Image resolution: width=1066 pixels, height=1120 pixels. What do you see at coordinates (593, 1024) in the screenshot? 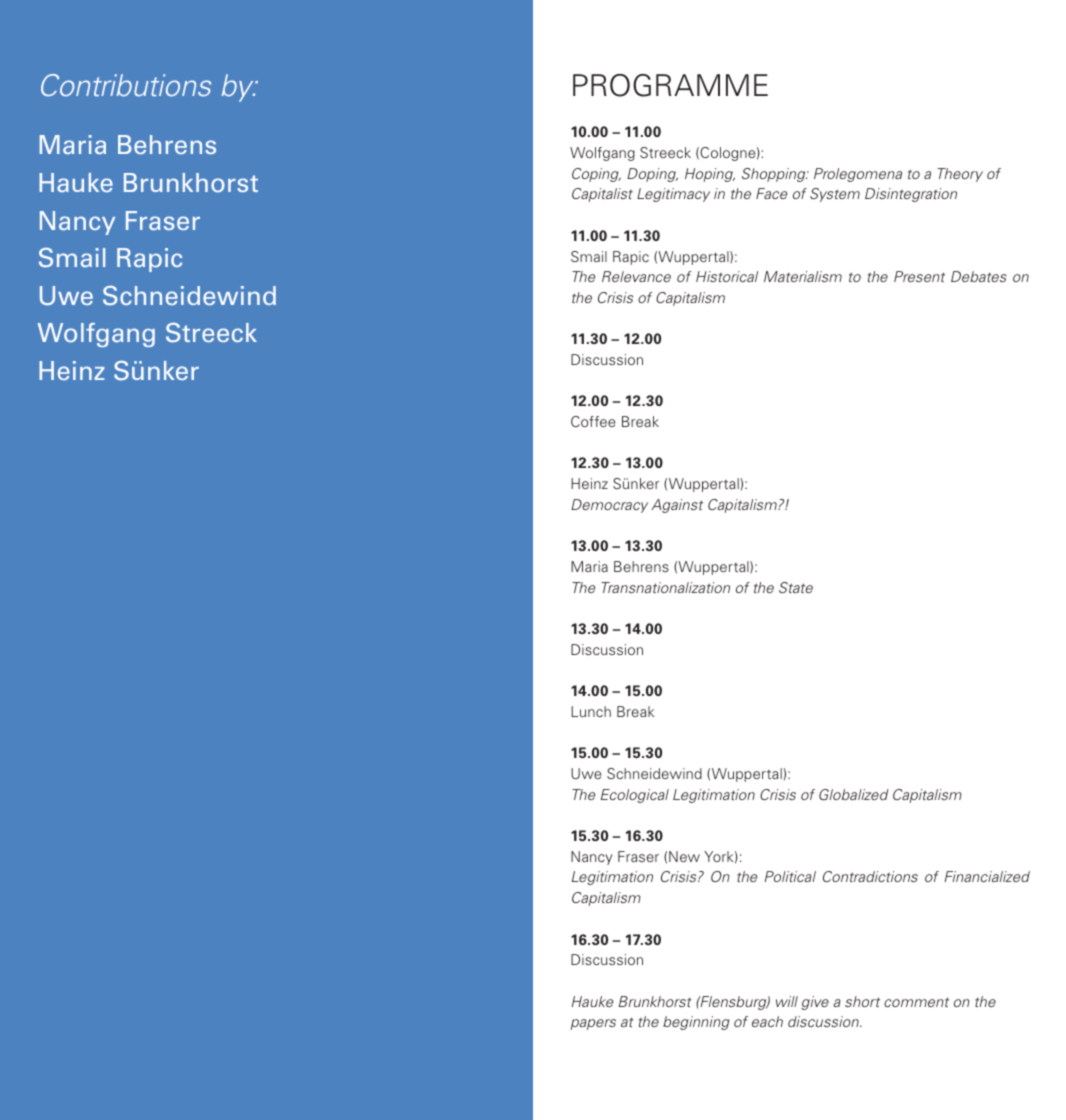
I see `papers` at bounding box center [593, 1024].
